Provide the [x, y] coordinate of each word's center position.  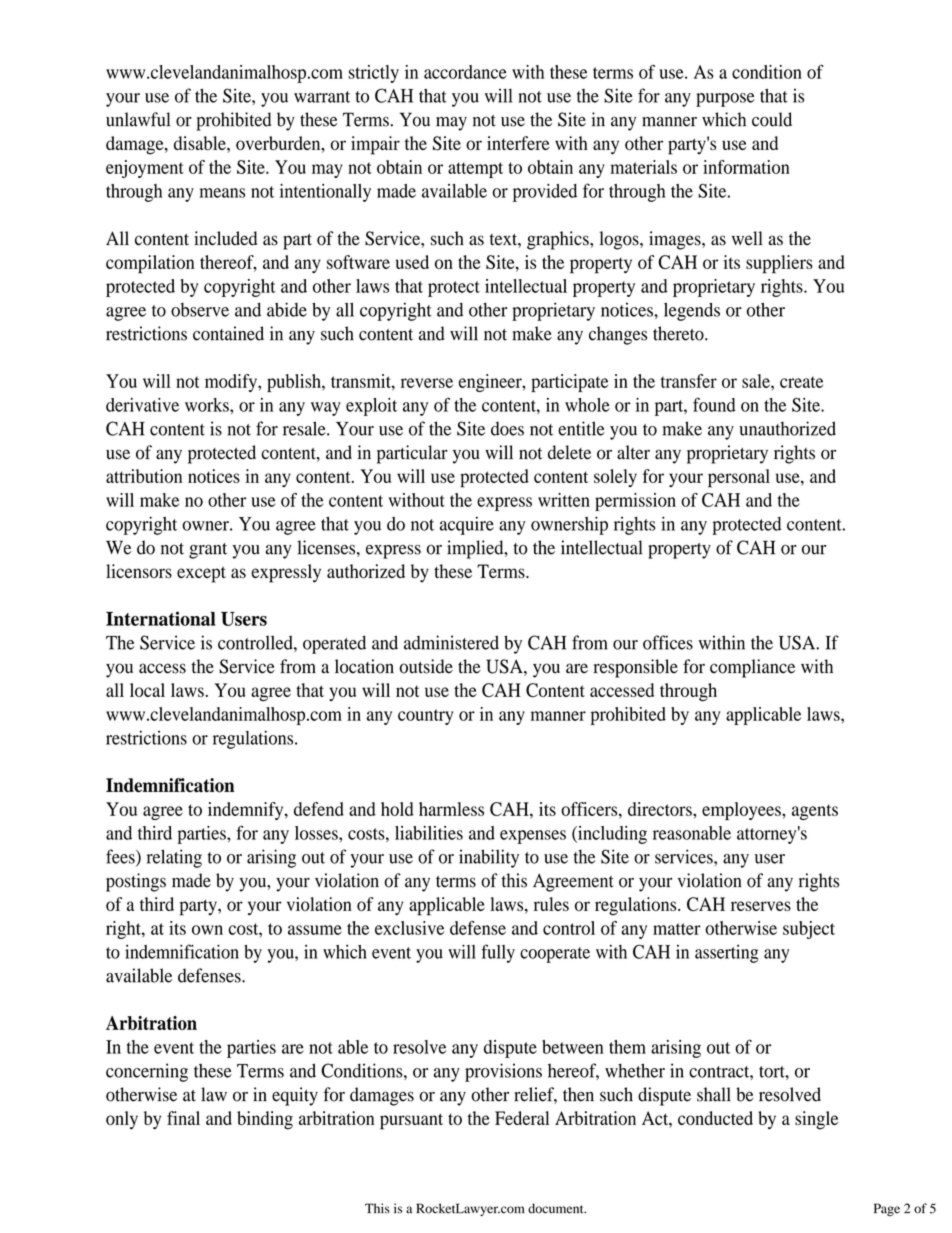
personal [739, 478]
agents [815, 812]
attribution [144, 476]
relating [174, 858]
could [772, 119]
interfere [518, 143]
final [183, 1118]
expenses [533, 837]
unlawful [138, 119]
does [507, 428]
